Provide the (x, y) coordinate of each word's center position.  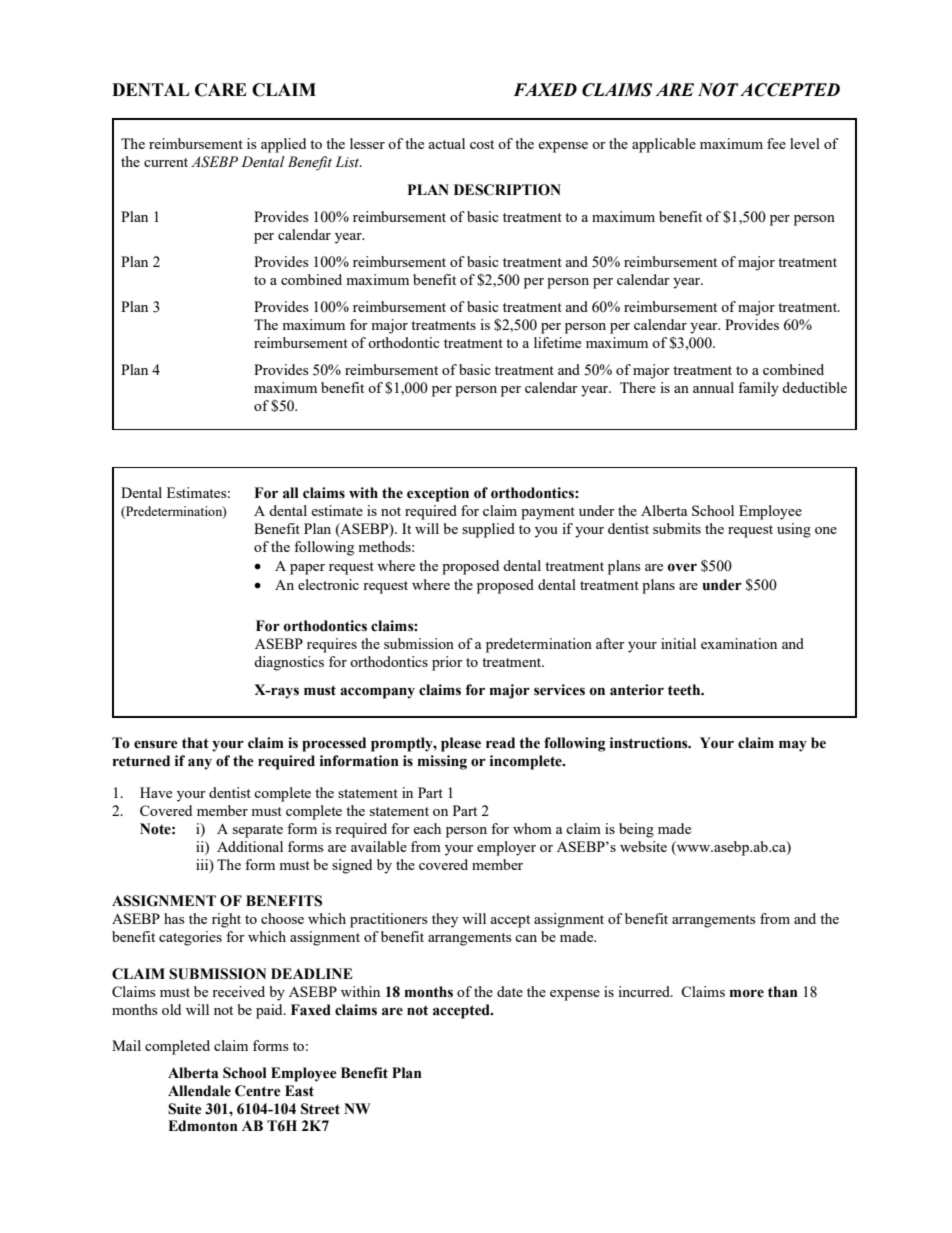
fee (776, 143)
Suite (185, 1109)
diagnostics (289, 663)
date (510, 991)
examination (739, 643)
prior (447, 663)
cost (482, 144)
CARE (221, 90)
